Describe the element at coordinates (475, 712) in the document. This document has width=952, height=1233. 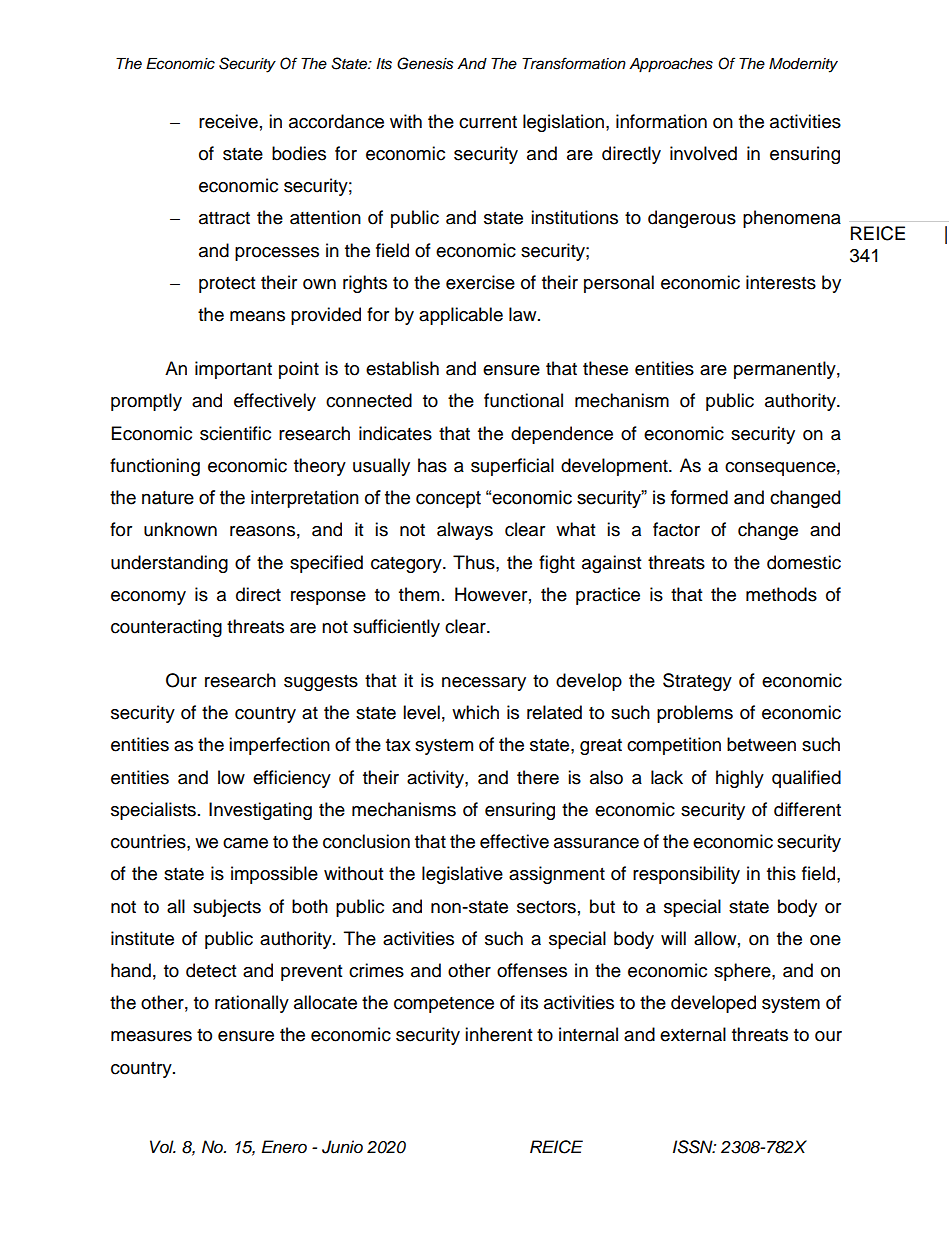
I see `which` at that location.
